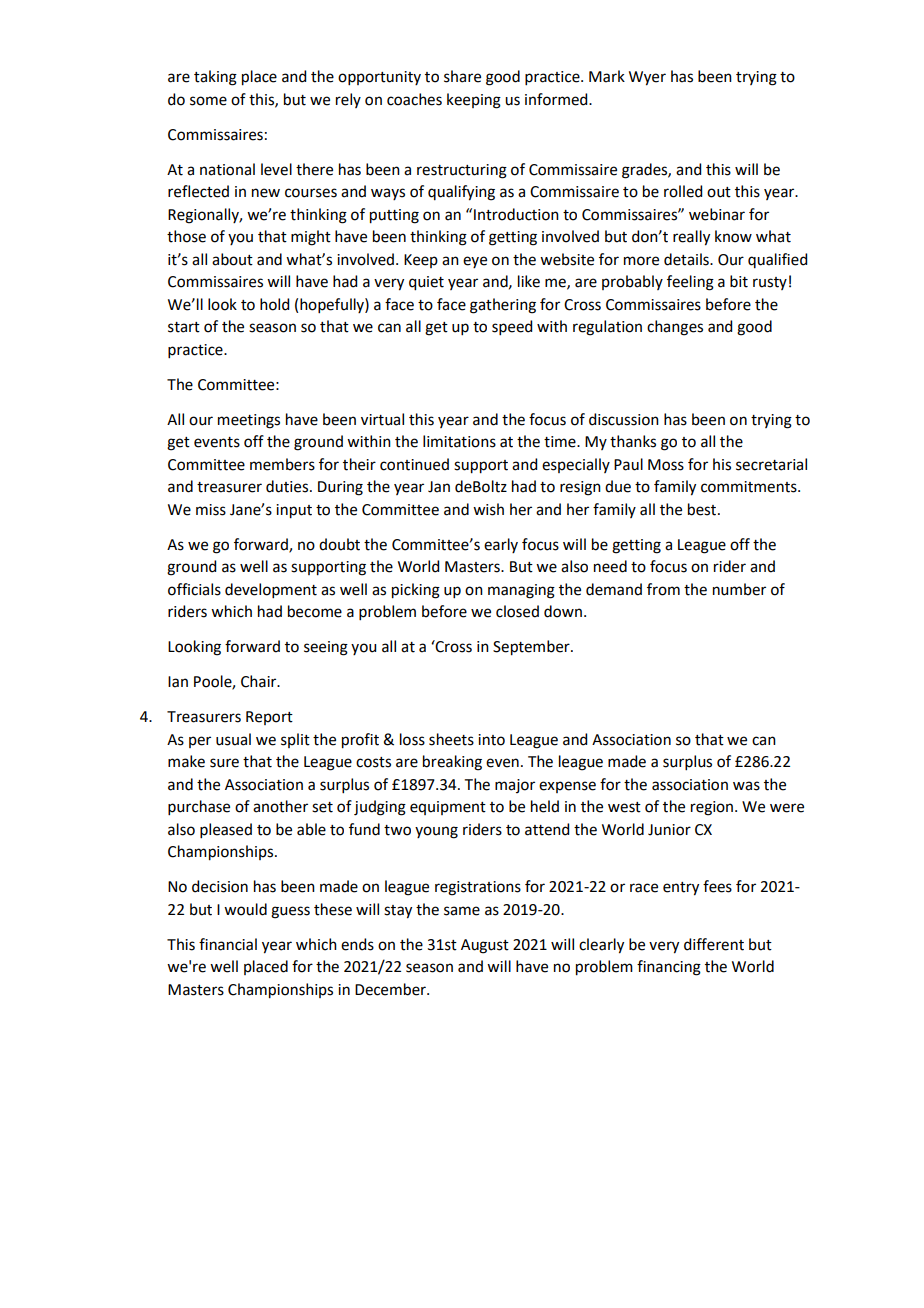  I want to click on usual, so click(233, 739).
